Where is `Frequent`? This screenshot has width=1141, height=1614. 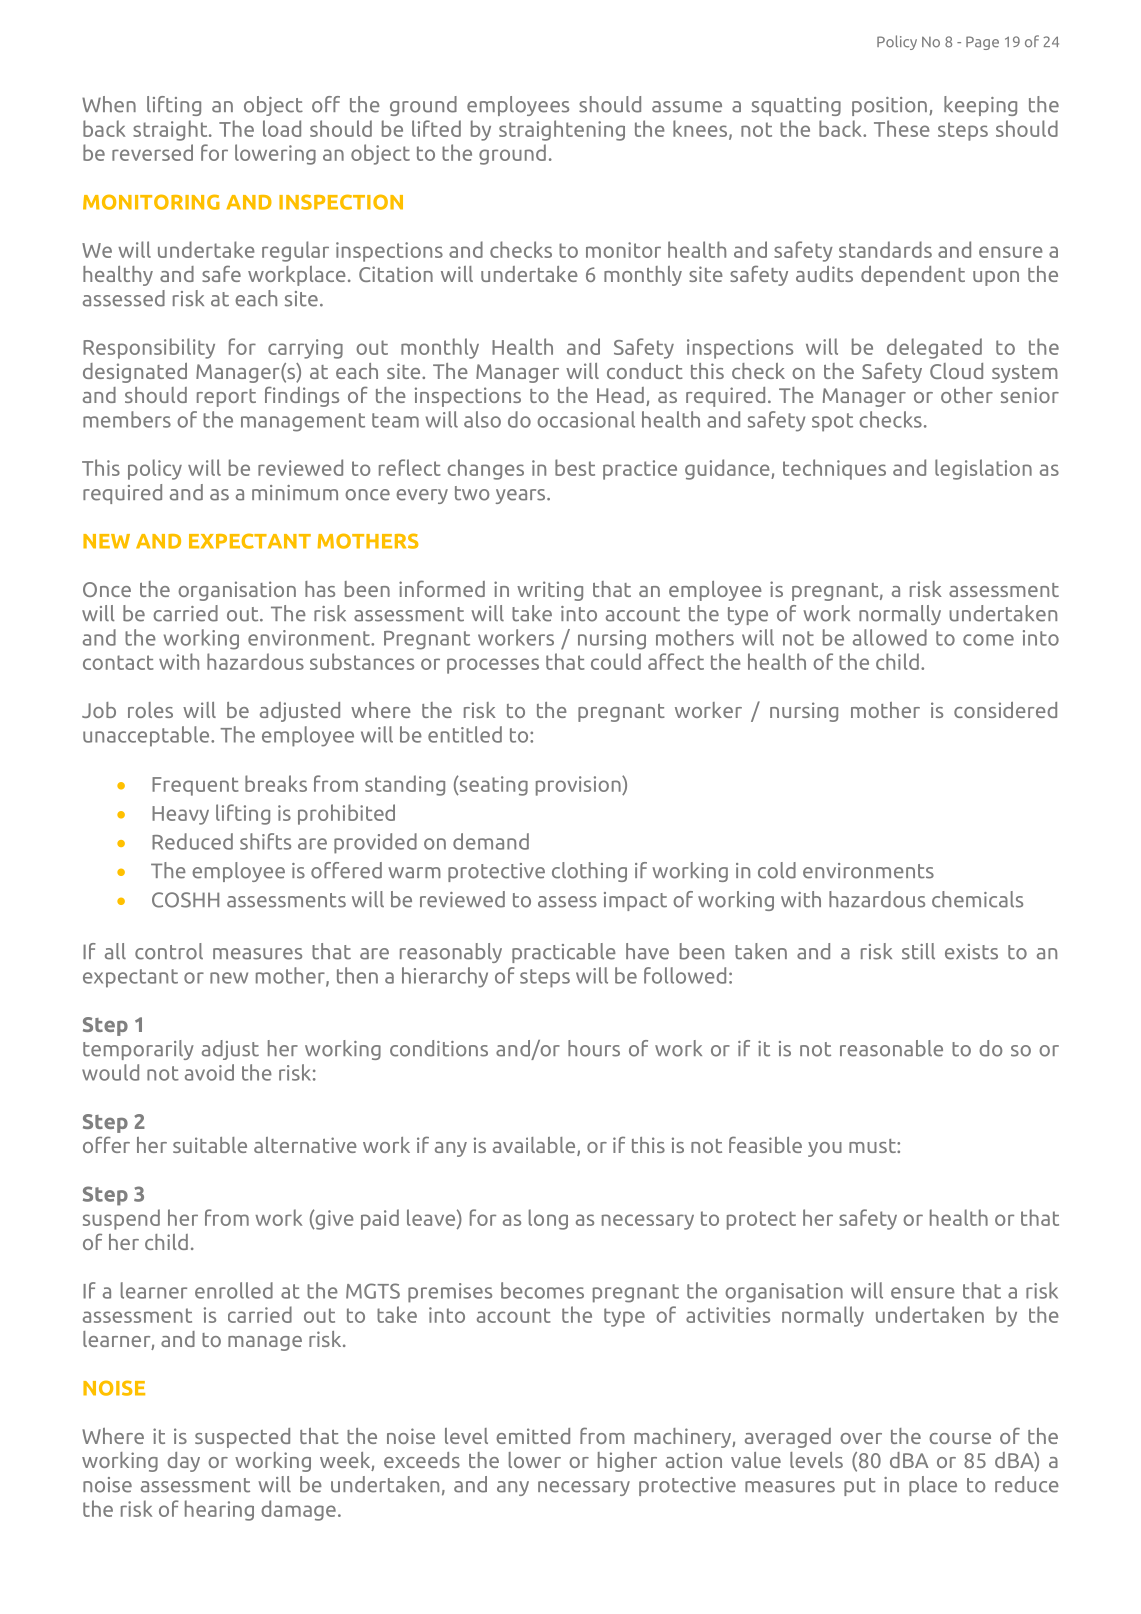 Frequent is located at coordinates (195, 786).
